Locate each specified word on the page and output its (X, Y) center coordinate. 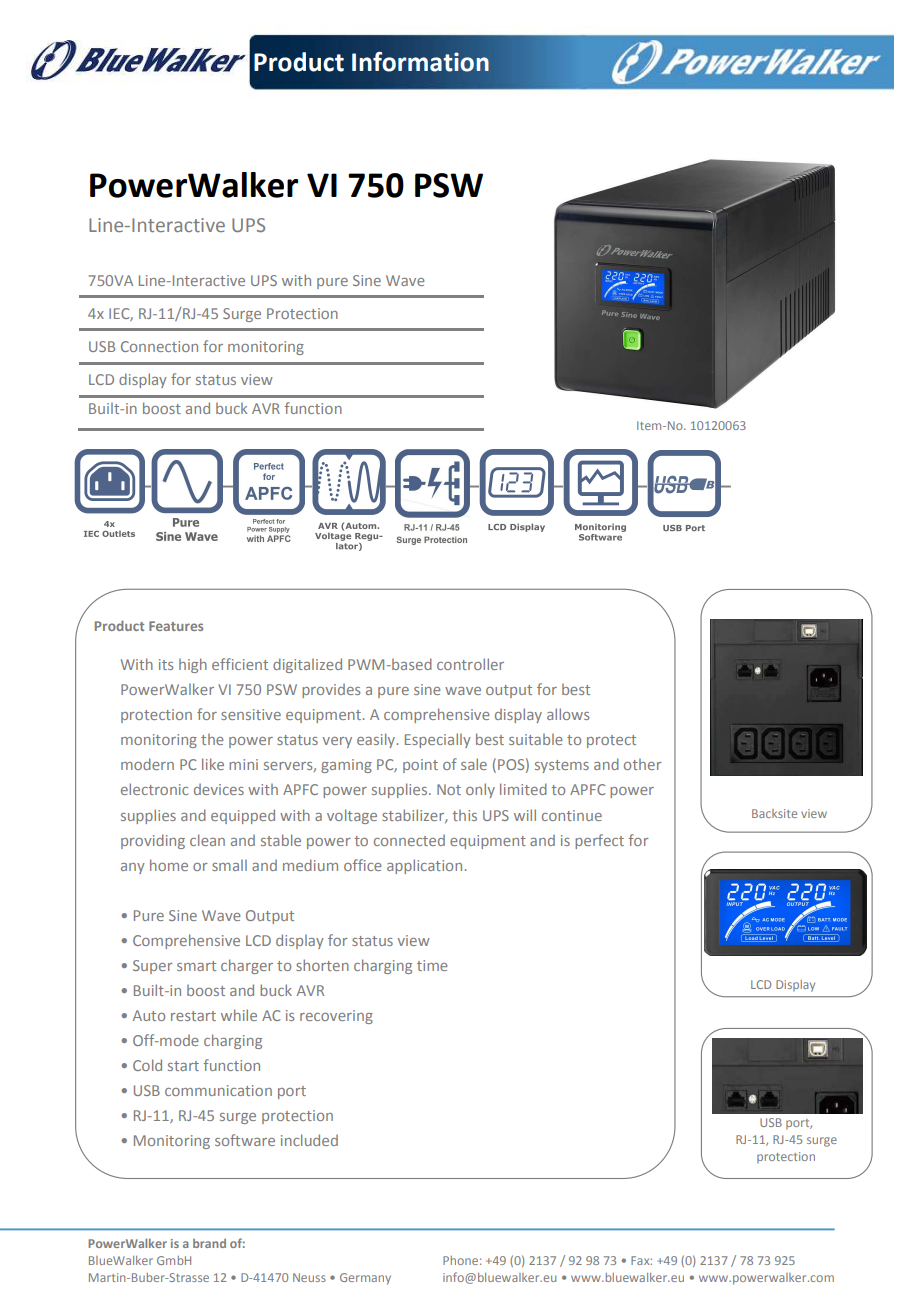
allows (568, 714)
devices (219, 789)
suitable (536, 739)
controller (470, 664)
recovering (336, 1017)
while (239, 1015)
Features (176, 626)
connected (409, 840)
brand (209, 1243)
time (432, 965)
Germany (365, 1279)
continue (572, 815)
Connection (159, 346)
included (309, 1140)
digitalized (307, 665)
